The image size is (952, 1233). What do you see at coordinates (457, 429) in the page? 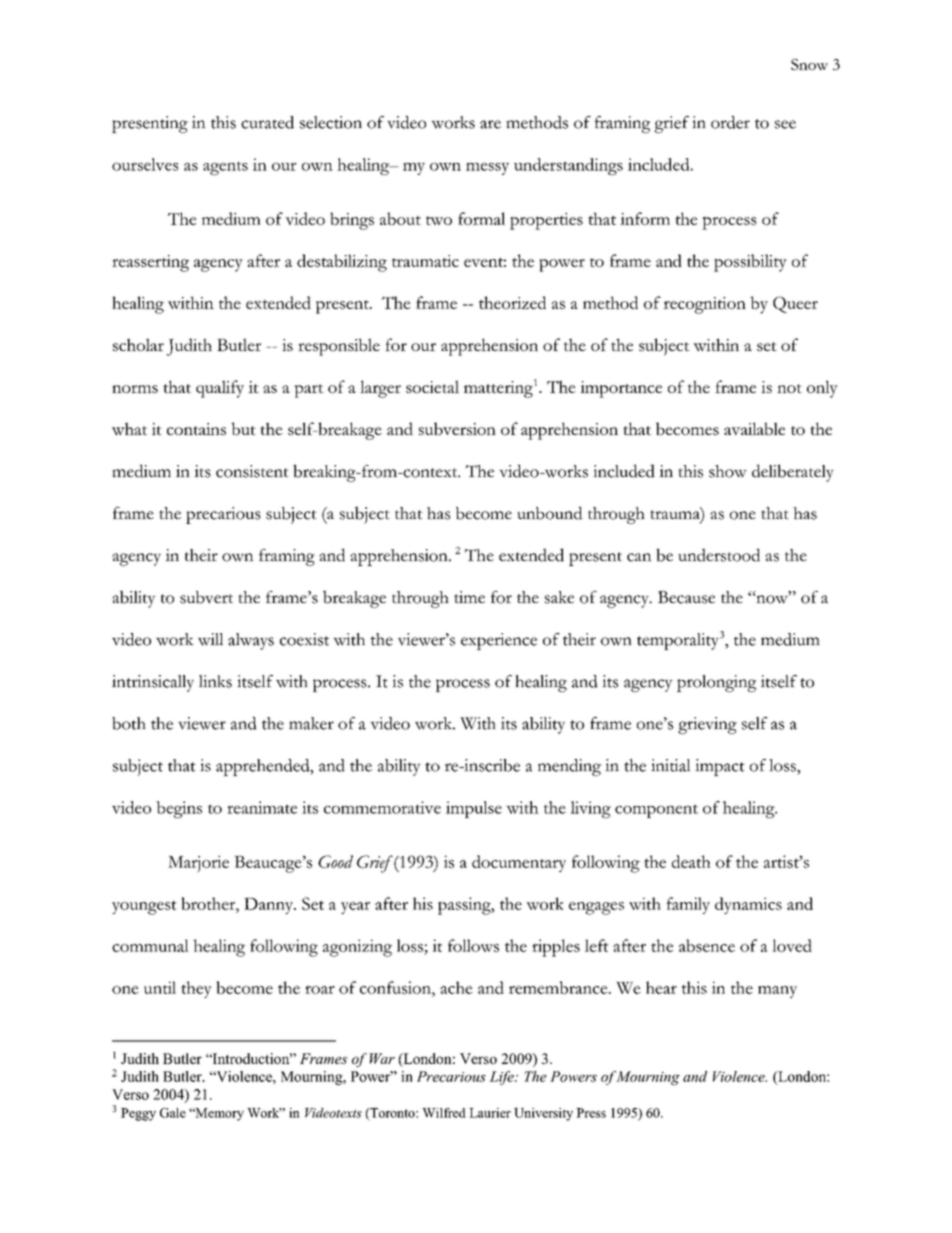
I see `subversion` at bounding box center [457, 429].
